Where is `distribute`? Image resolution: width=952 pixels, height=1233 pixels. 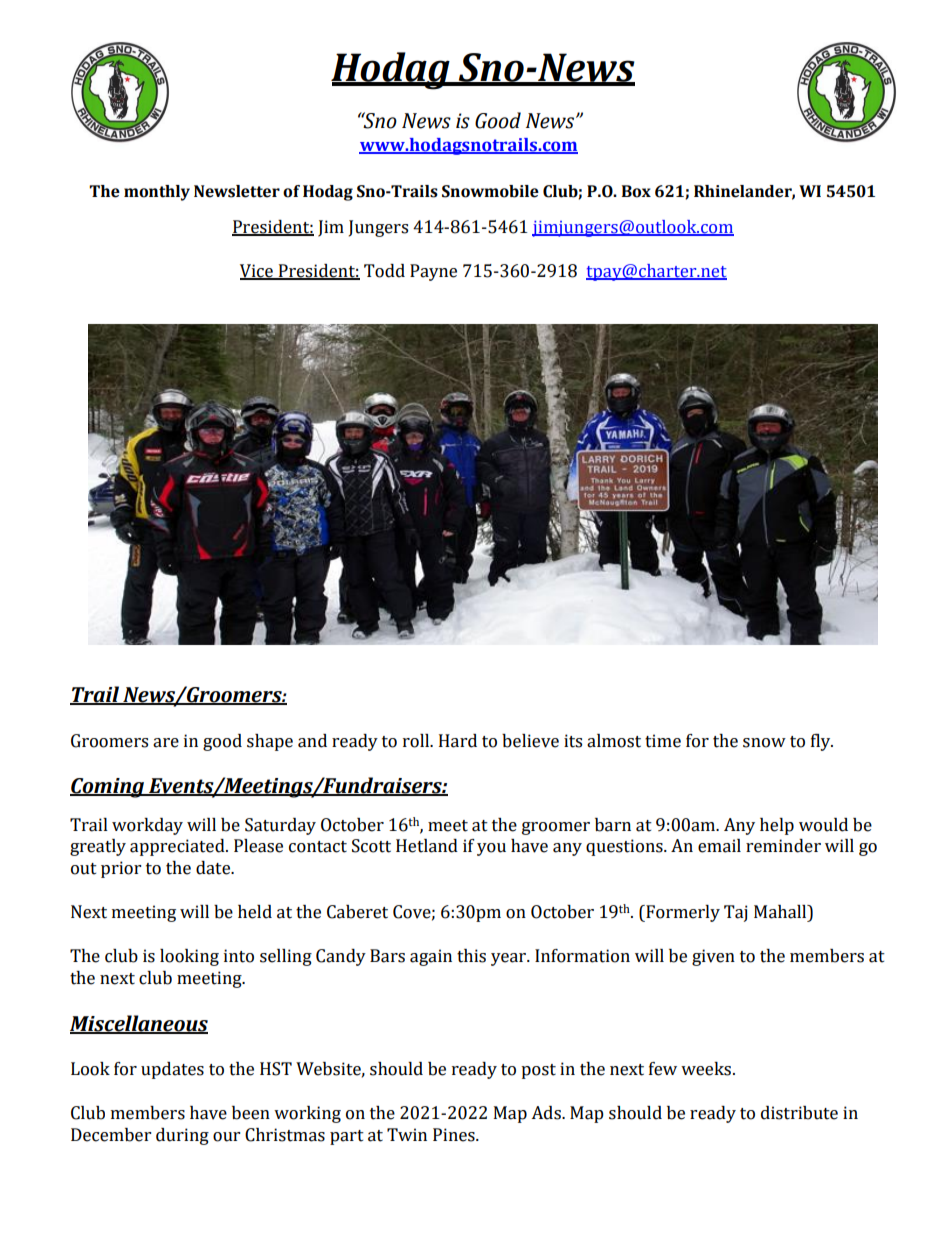 distribute is located at coordinates (799, 1113).
